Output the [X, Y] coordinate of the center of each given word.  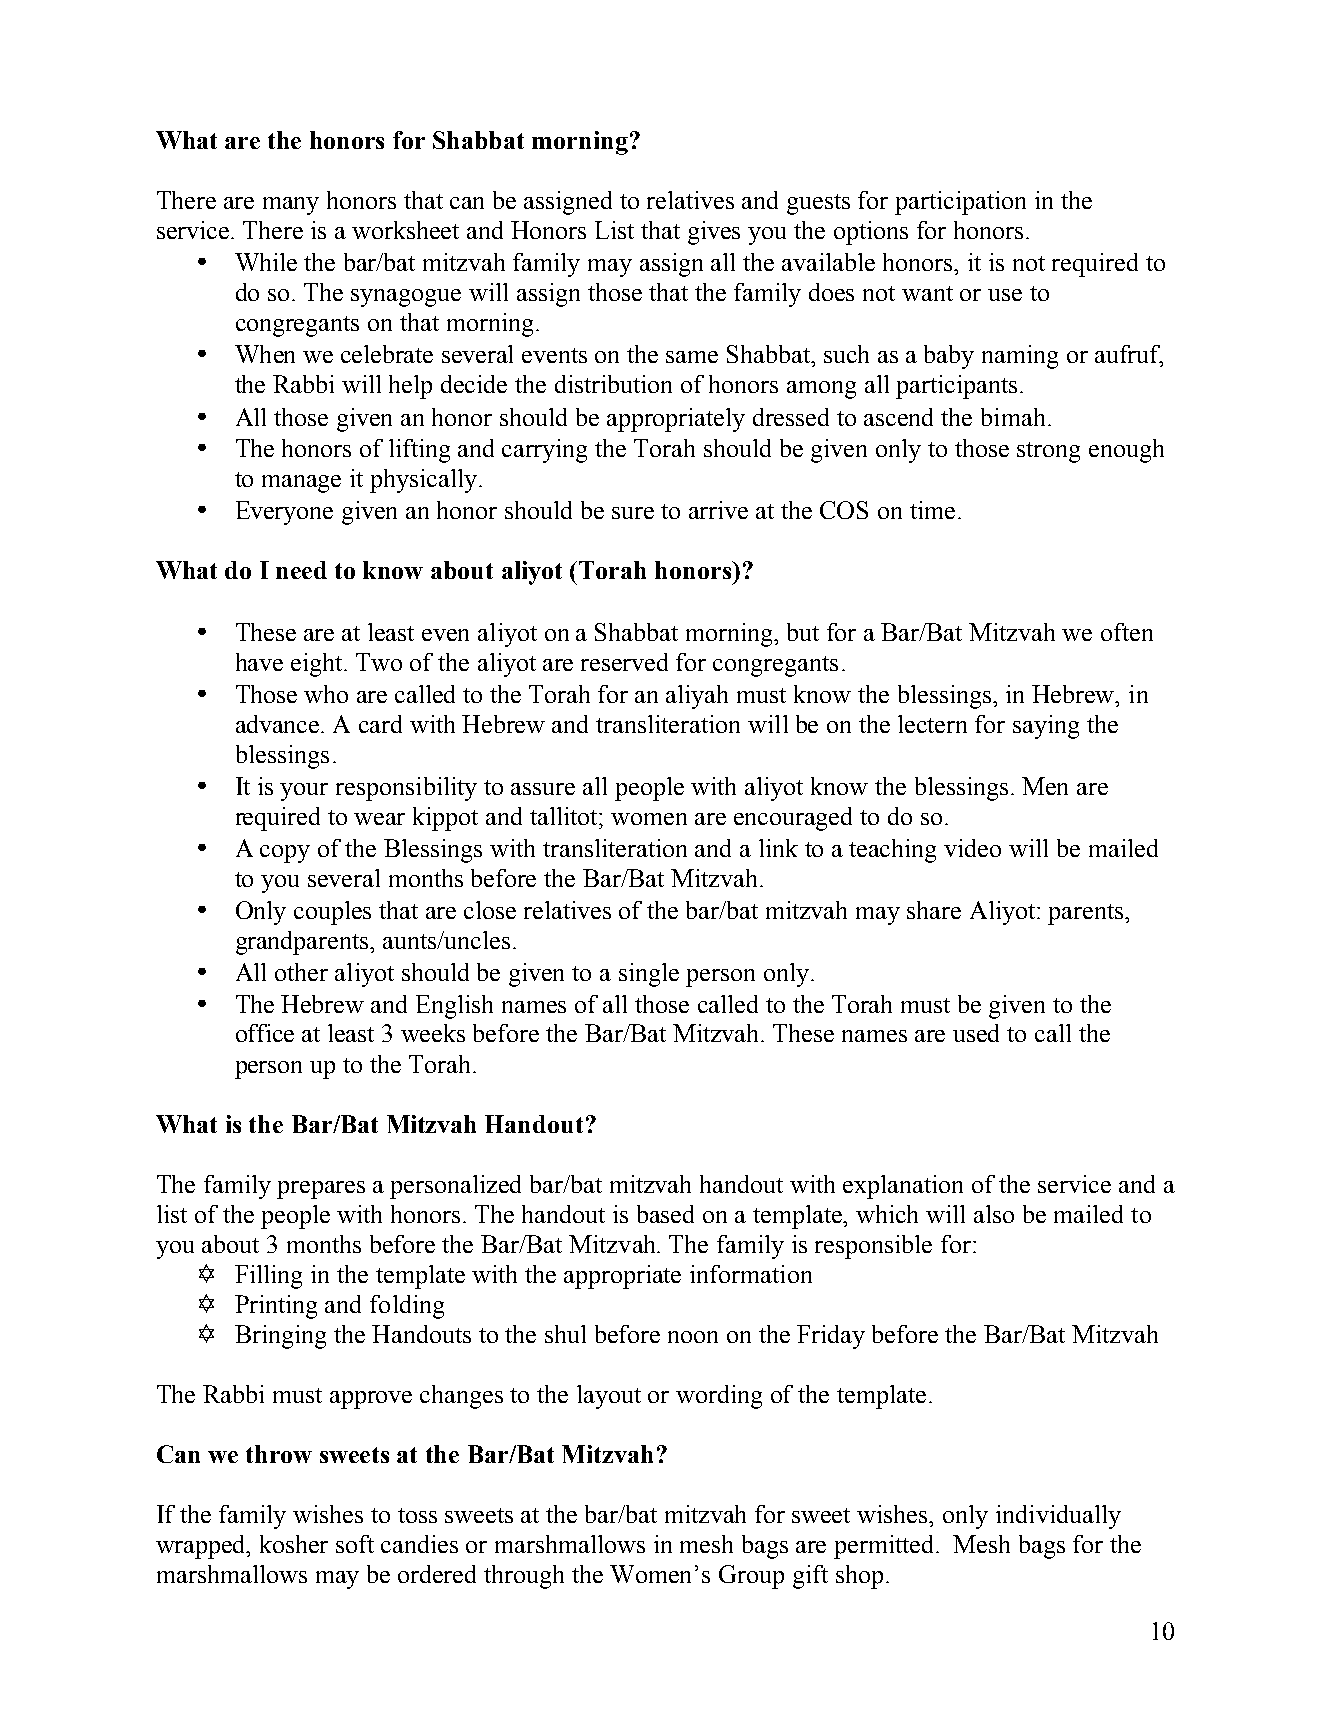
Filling [268, 1277]
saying [1046, 727]
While [266, 262]
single [649, 975]
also [994, 1214]
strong [1048, 452]
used [976, 1033]
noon [693, 1337]
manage [301, 484]
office [265, 1033]
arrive [718, 510]
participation [960, 203]
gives [714, 233]
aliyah [697, 697]
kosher [294, 1544]
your [304, 792]
